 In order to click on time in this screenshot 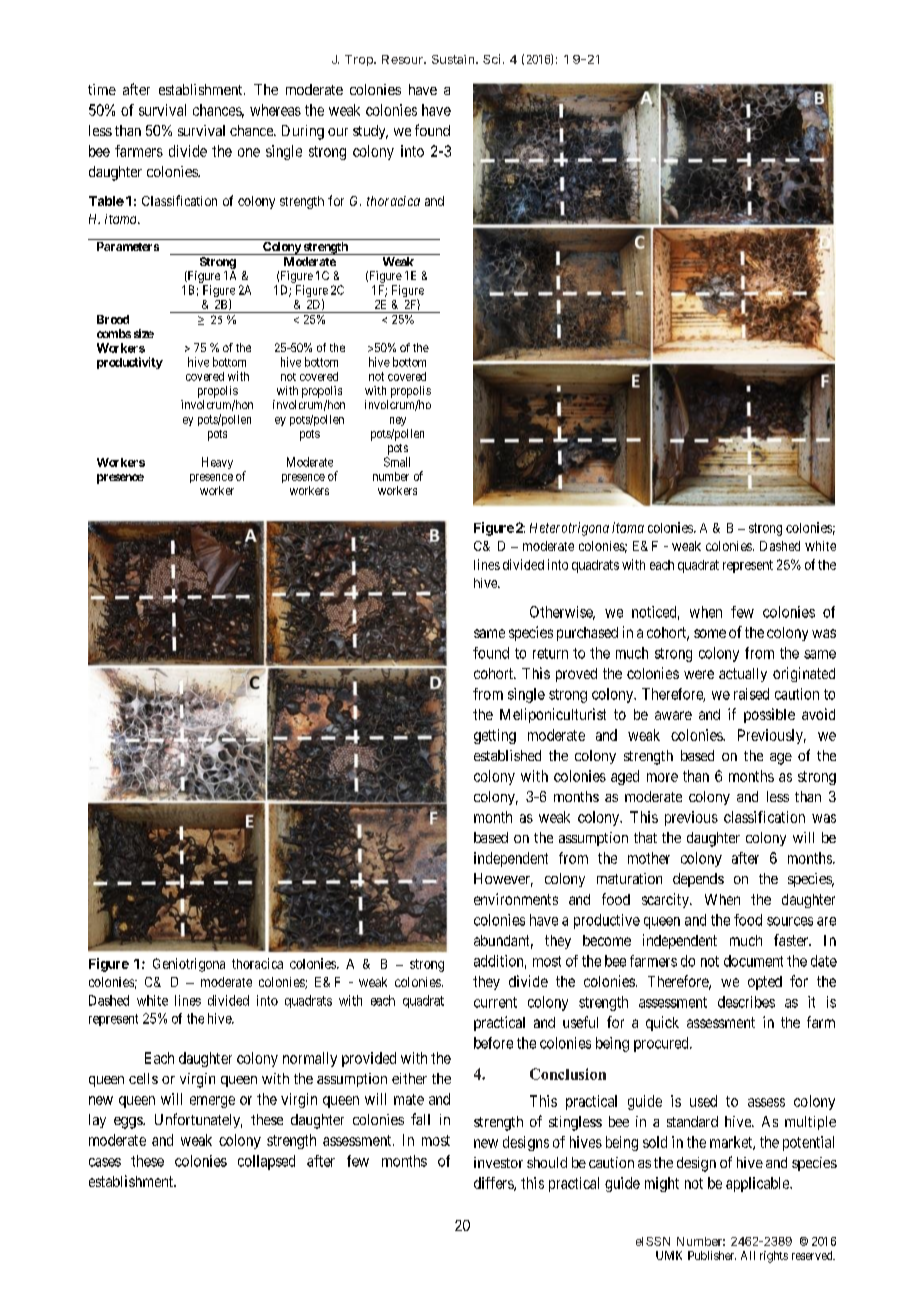, I will do `click(102, 89)`.
